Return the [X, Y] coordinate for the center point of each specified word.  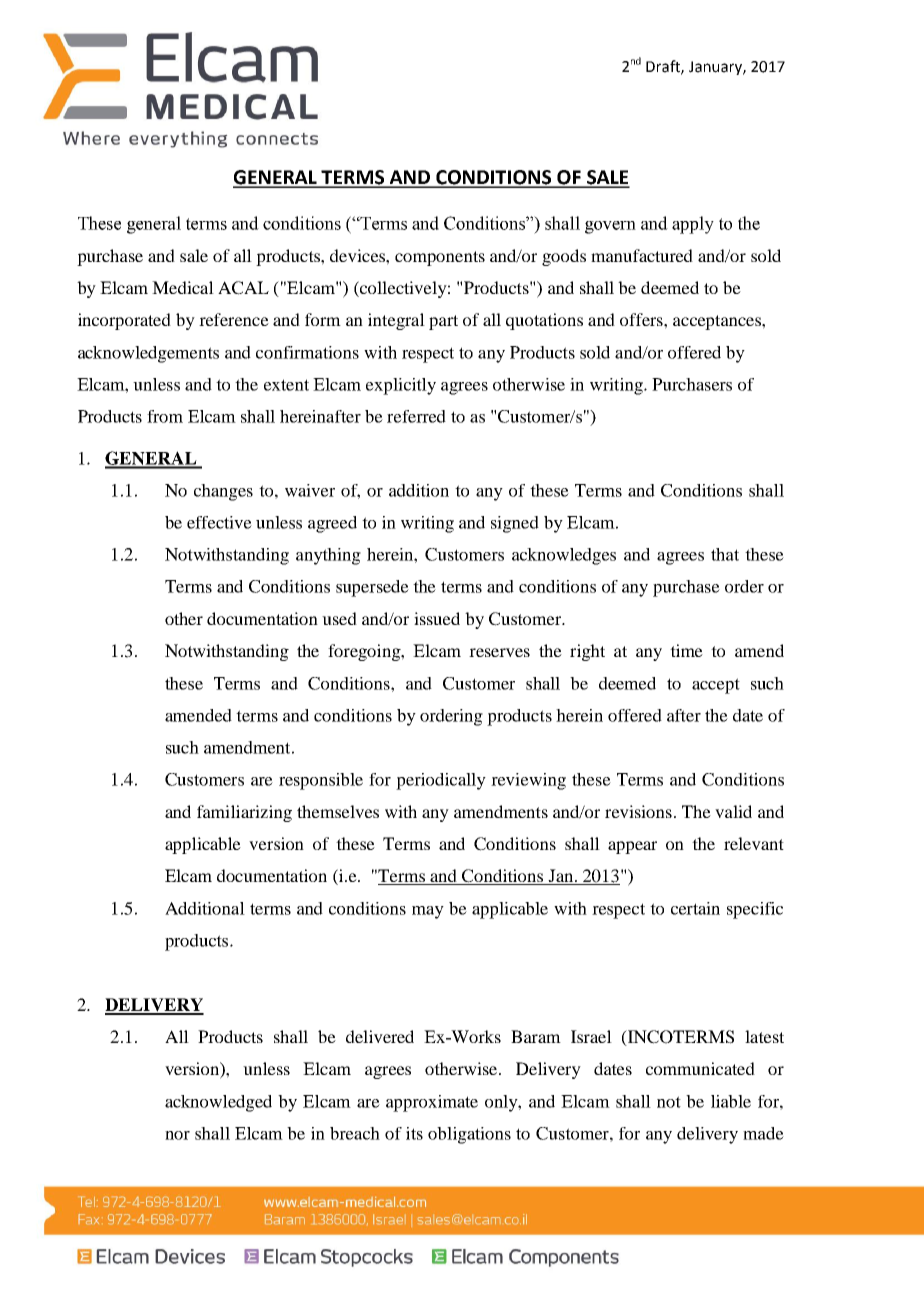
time [686, 650]
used [339, 618]
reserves [499, 652]
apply [693, 225]
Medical [183, 287]
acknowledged [218, 1103]
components [440, 258]
